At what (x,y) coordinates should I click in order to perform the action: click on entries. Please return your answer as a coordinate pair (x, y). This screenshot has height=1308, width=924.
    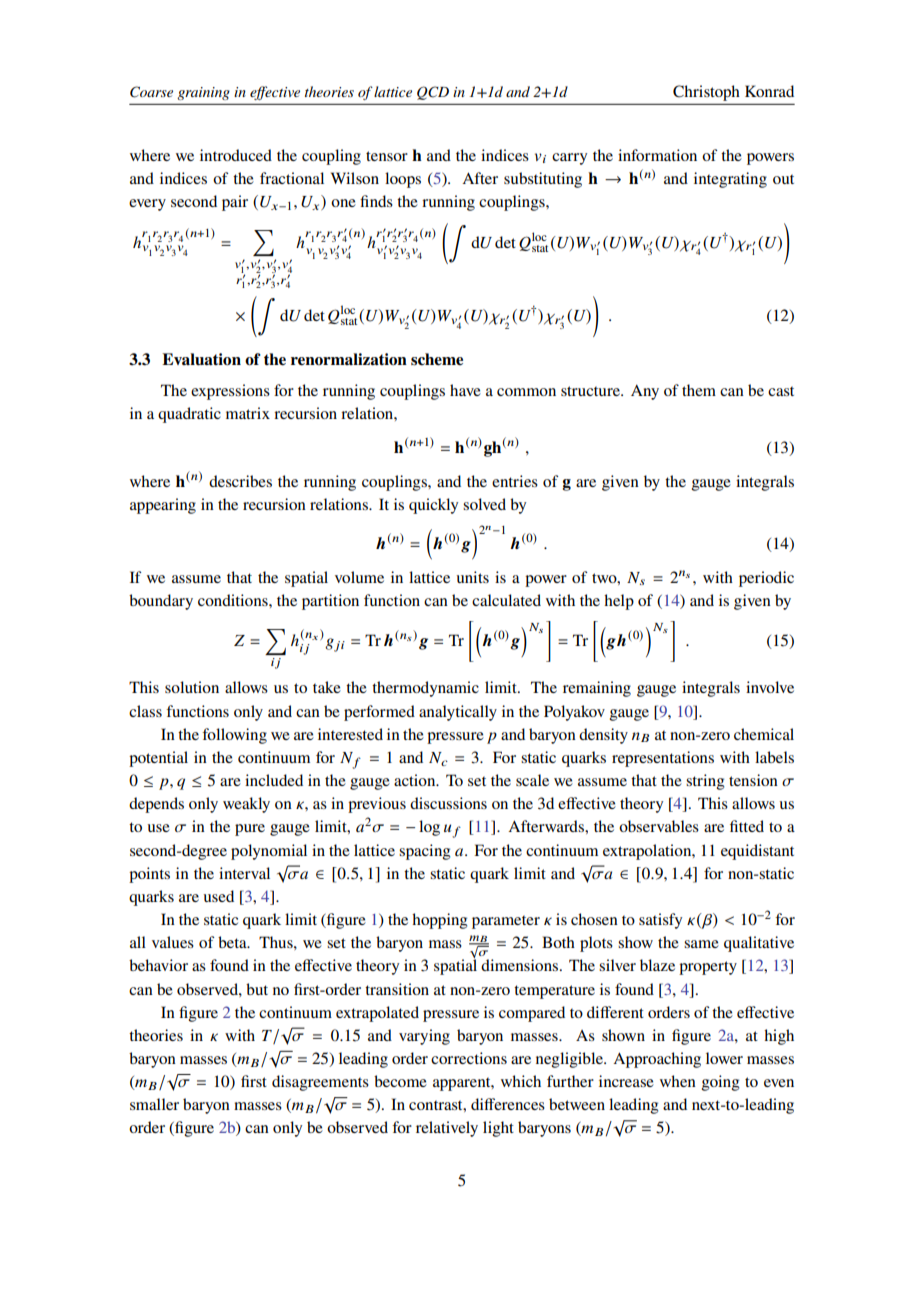
    Looking at the image, I should click on (515, 481).
